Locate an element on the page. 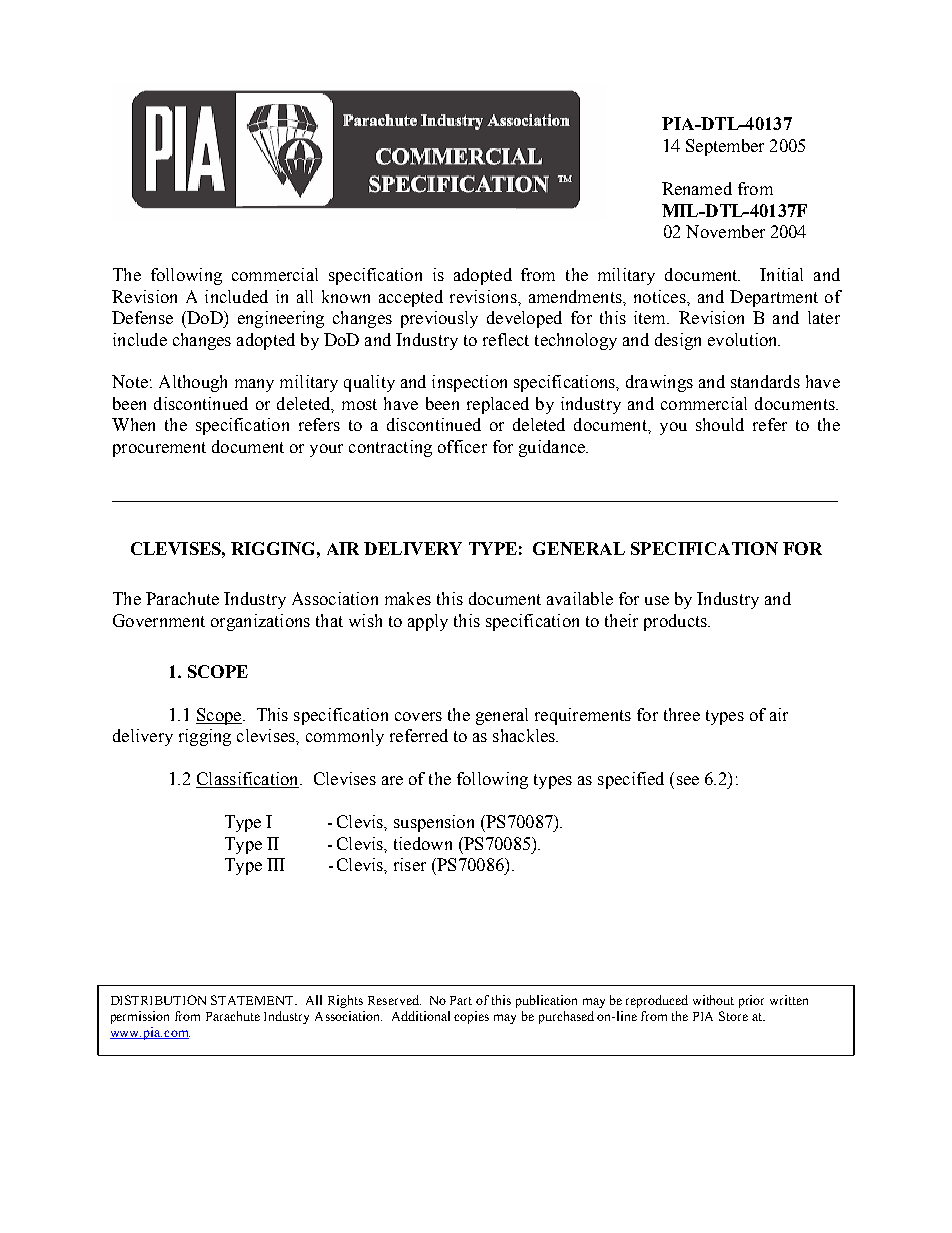  Although is located at coordinates (193, 383).
